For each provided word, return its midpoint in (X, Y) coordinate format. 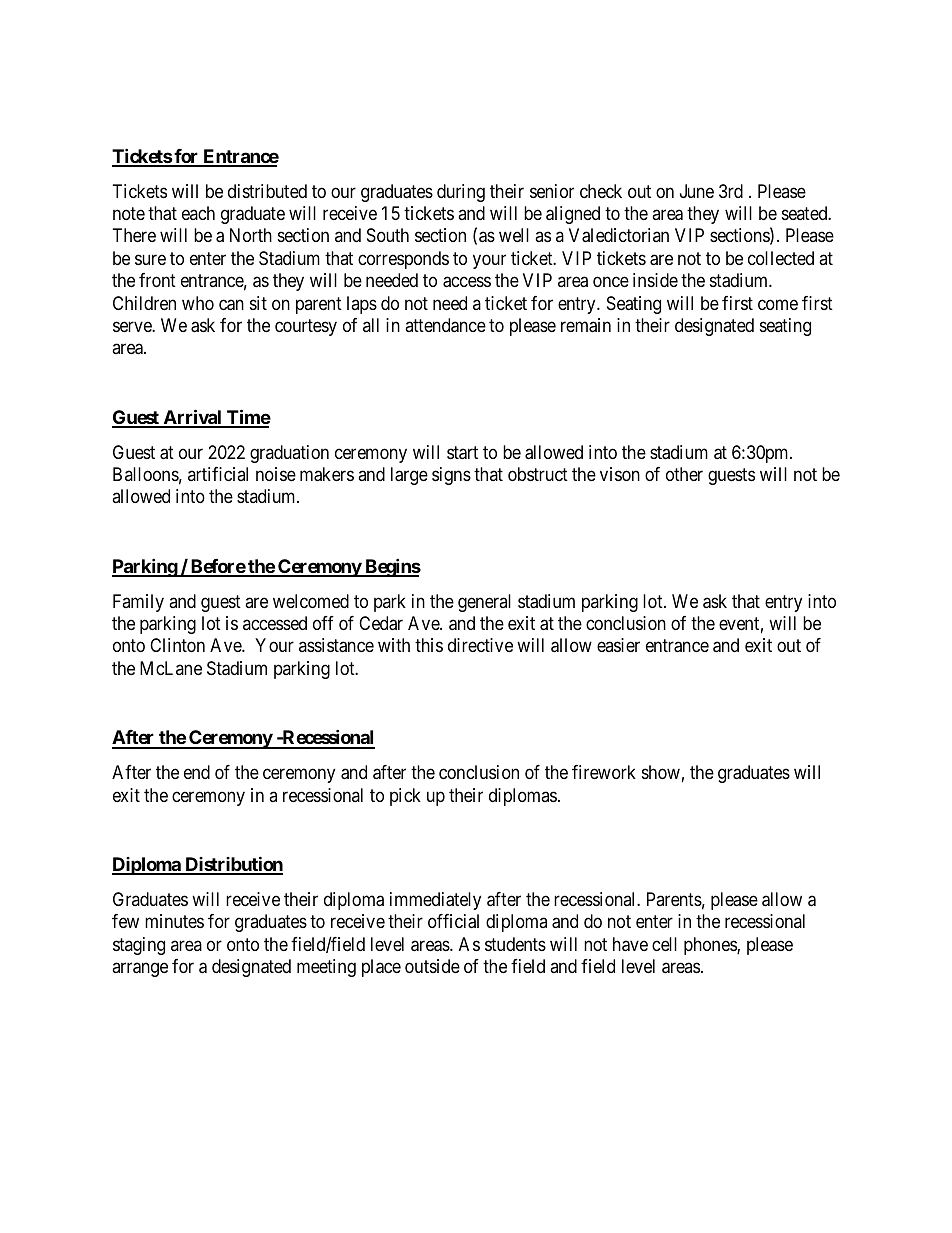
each (198, 213)
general (484, 603)
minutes (174, 921)
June (697, 191)
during (461, 193)
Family (138, 603)
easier (618, 645)
